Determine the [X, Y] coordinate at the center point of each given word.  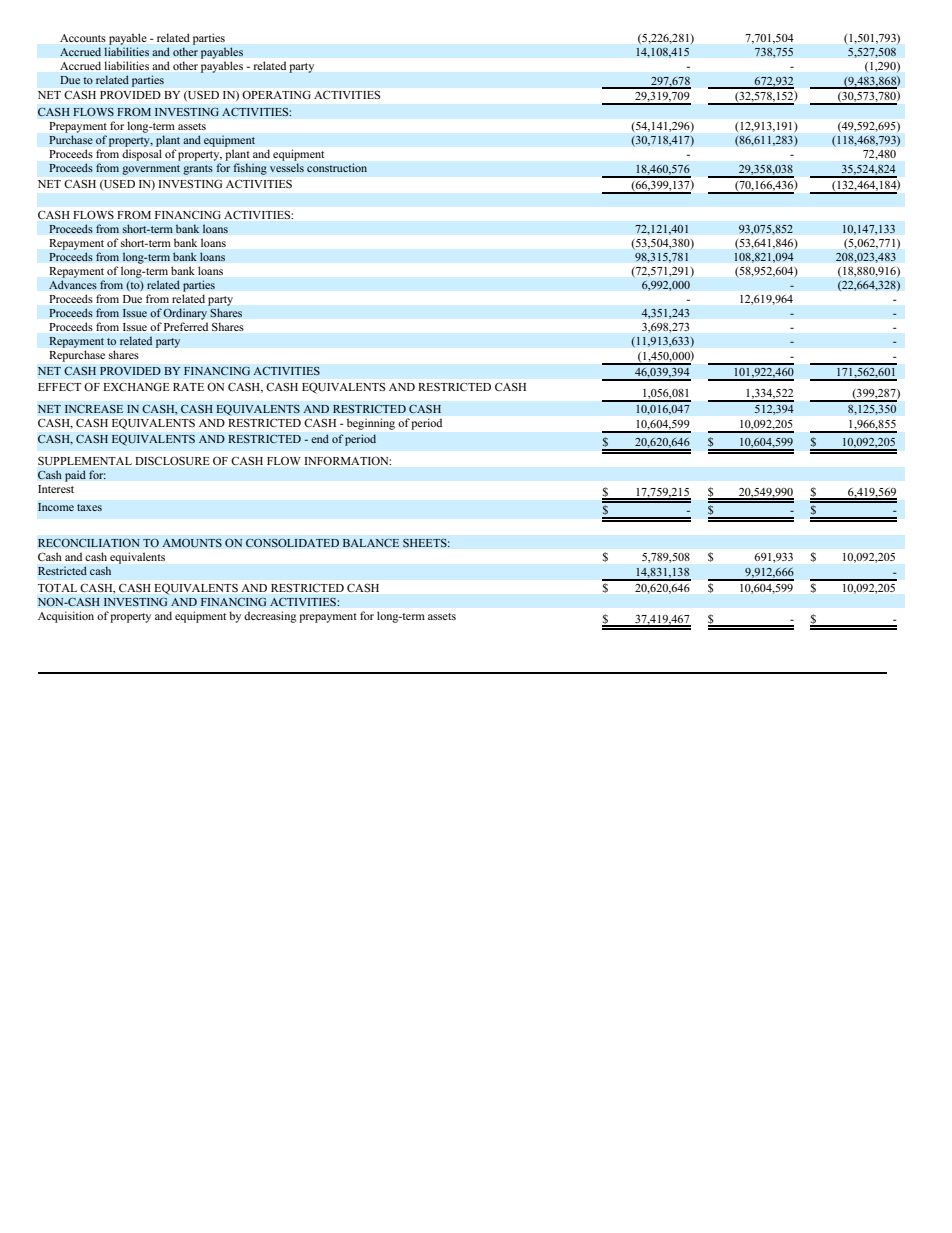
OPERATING [276, 94]
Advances [73, 285]
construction [337, 167]
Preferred [186, 326]
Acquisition [66, 617]
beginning [371, 424]
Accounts [83, 38]
